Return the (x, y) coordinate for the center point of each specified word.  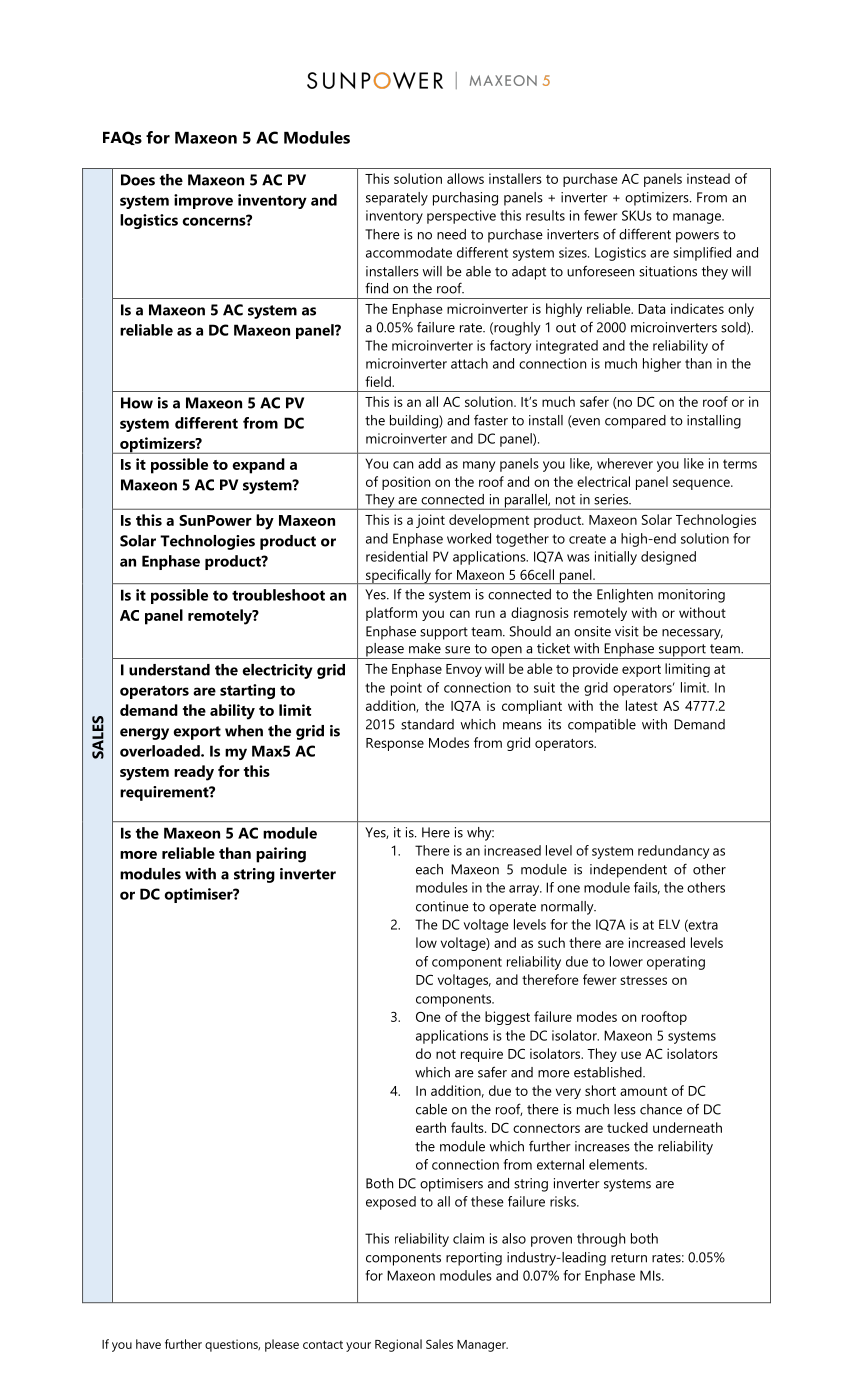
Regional (398, 1345)
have (148, 1344)
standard (427, 724)
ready (194, 773)
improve (203, 201)
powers (697, 237)
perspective (461, 217)
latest (642, 705)
